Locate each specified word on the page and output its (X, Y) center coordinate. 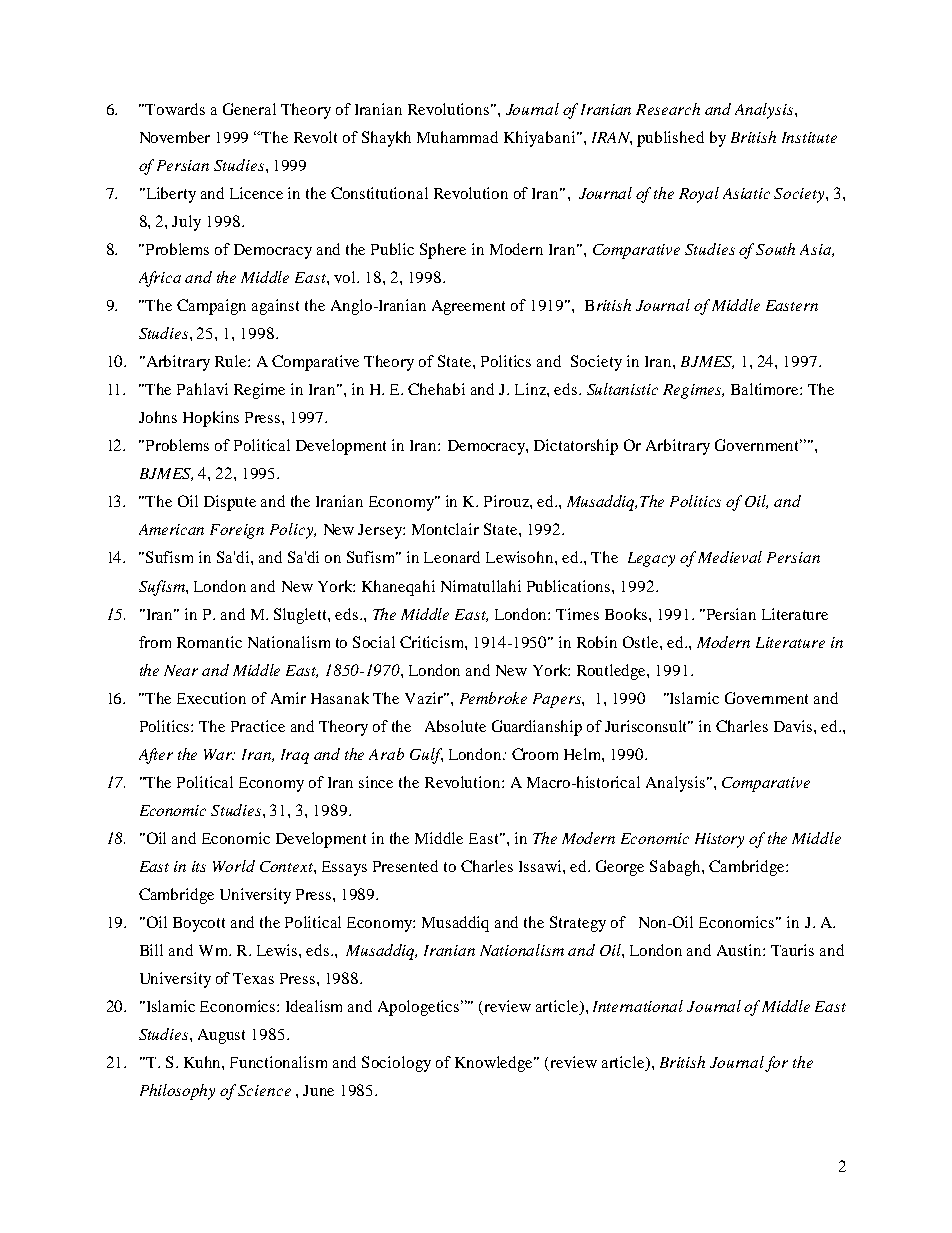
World (234, 866)
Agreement (468, 307)
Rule (232, 361)
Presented (405, 866)
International (638, 1006)
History (719, 840)
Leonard (452, 557)
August (221, 1036)
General (249, 109)
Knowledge (495, 1064)
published (670, 139)
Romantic (209, 642)
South (775, 249)
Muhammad (457, 137)
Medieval (730, 557)
